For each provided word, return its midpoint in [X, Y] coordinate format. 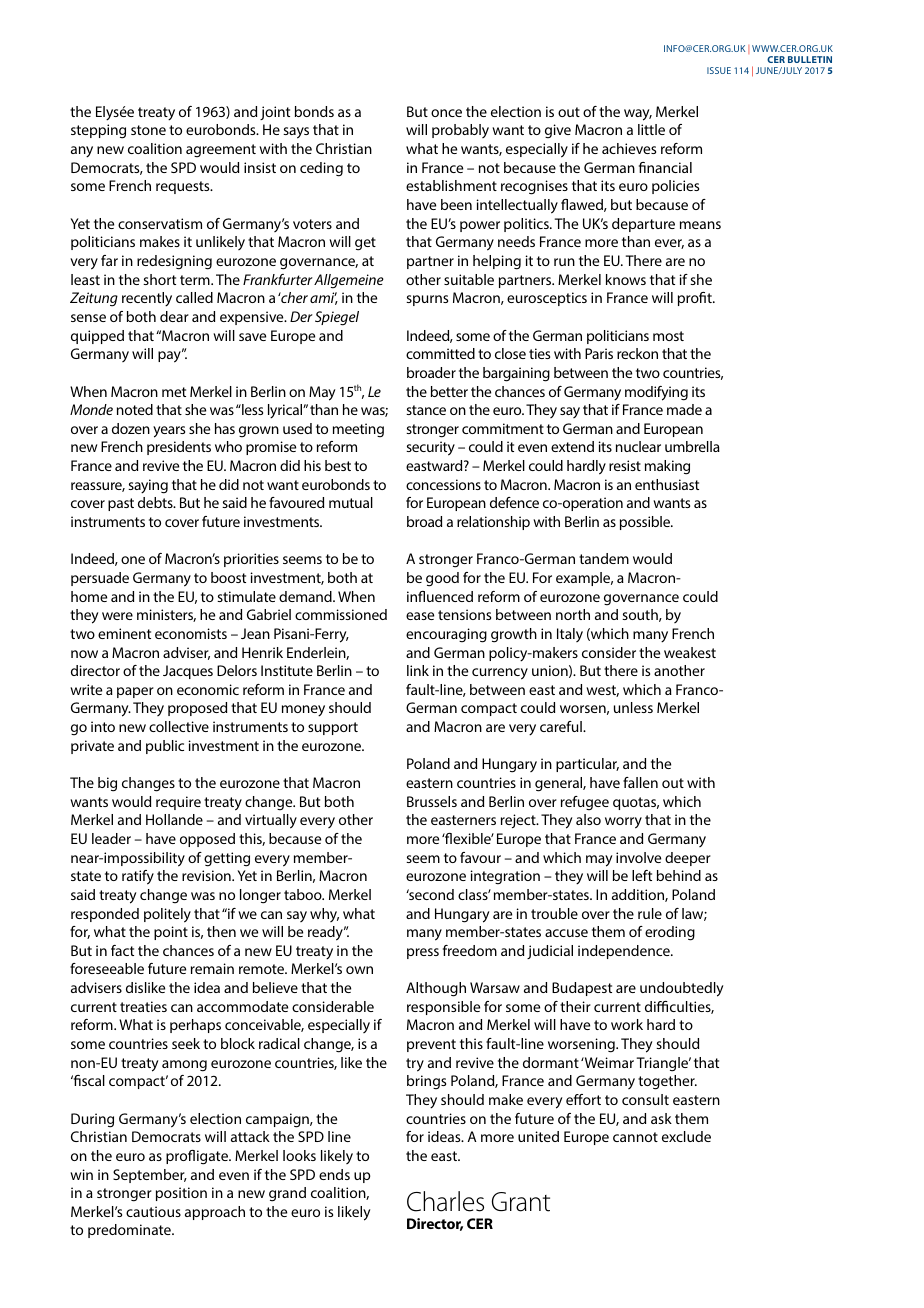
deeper [688, 859]
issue [719, 70]
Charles [445, 1201]
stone [148, 130]
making [667, 467]
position [181, 1194]
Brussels [432, 801]
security [430, 448]
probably [460, 131]
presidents [179, 448]
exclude [686, 1136]
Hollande [174, 819]
